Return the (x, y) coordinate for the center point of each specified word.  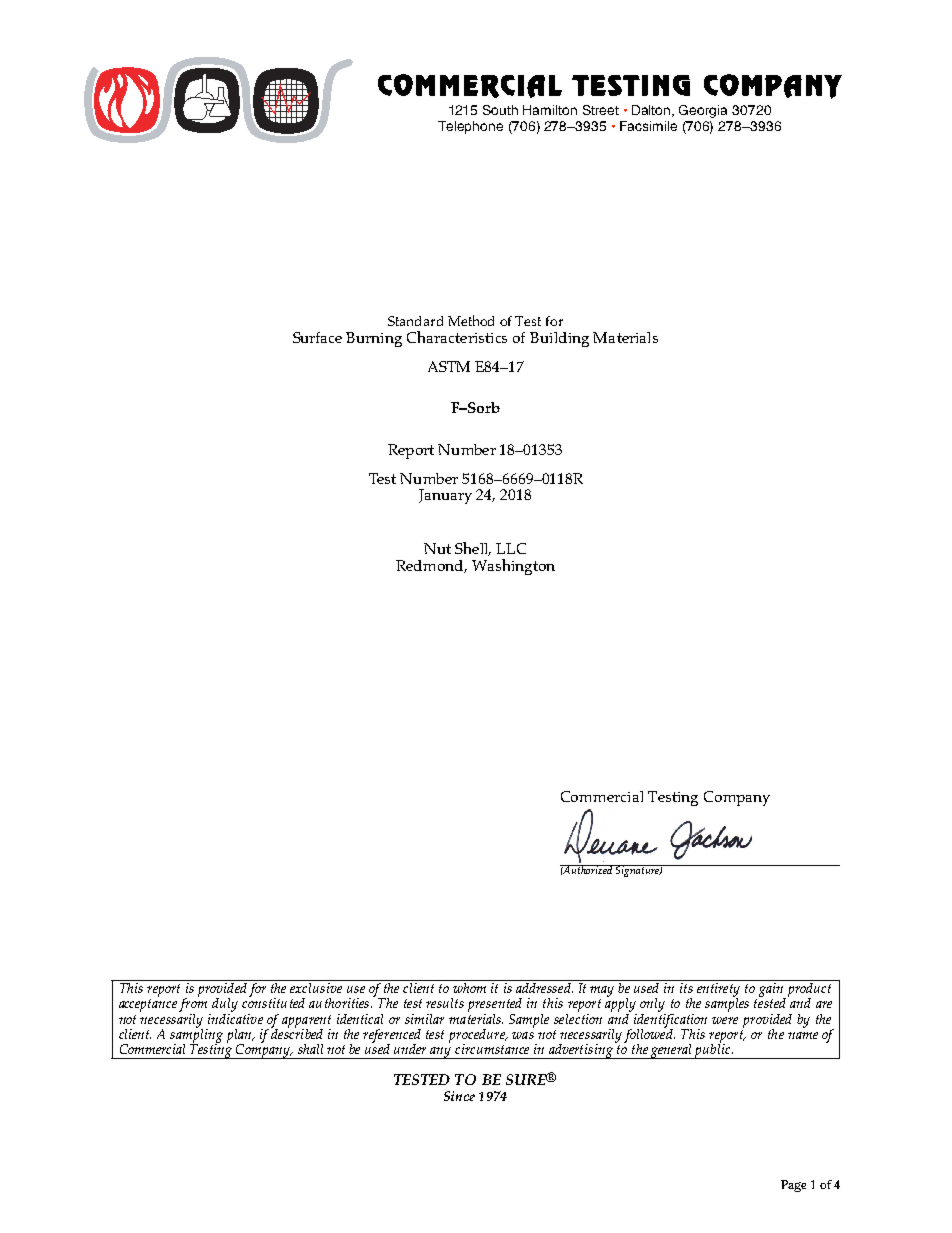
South (500, 110)
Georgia (703, 111)
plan (240, 1037)
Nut (437, 548)
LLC (511, 548)
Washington (513, 567)
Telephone (470, 127)
